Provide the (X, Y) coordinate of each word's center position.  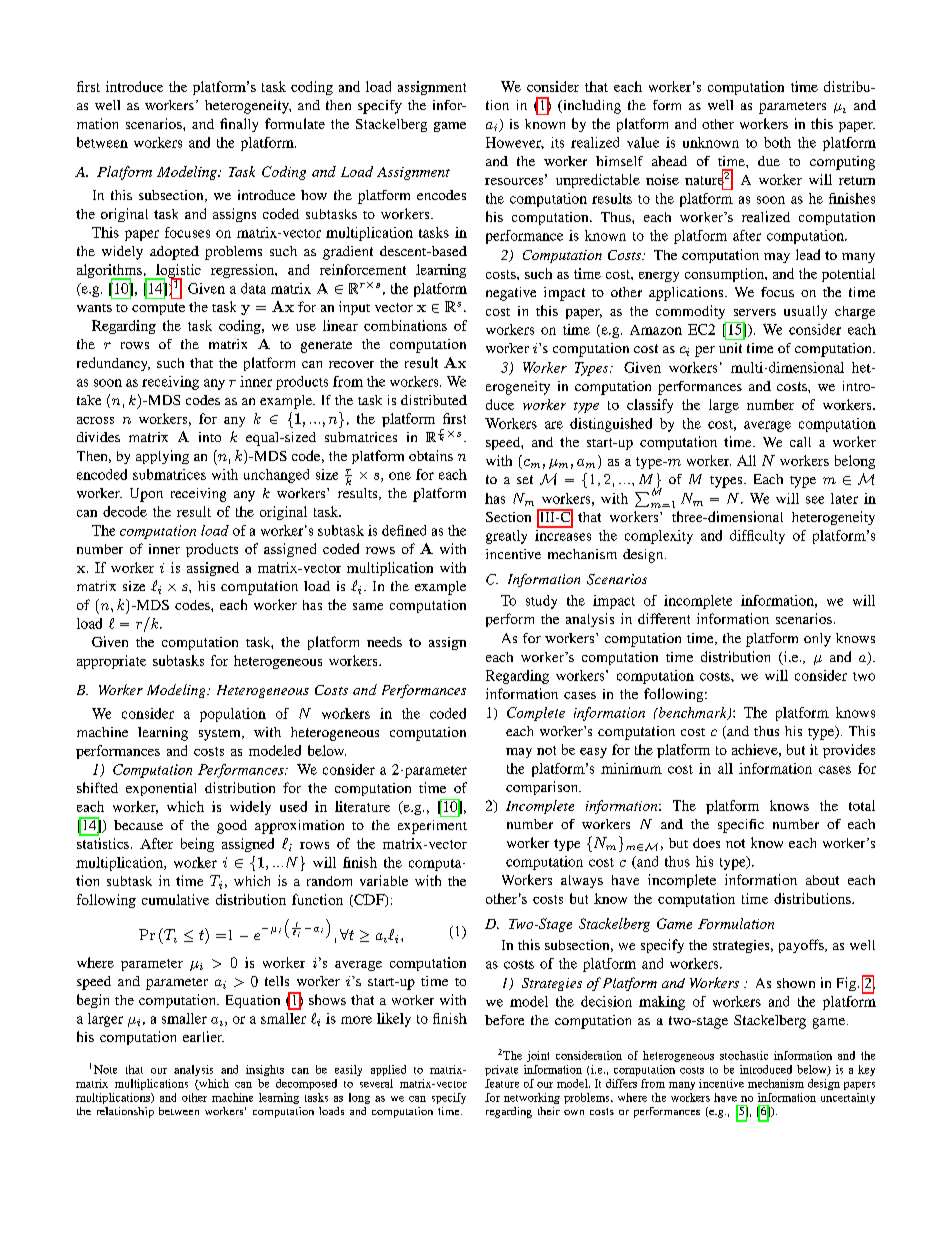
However (515, 143)
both (777, 142)
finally (239, 125)
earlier (203, 1036)
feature (502, 1083)
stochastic (744, 1055)
